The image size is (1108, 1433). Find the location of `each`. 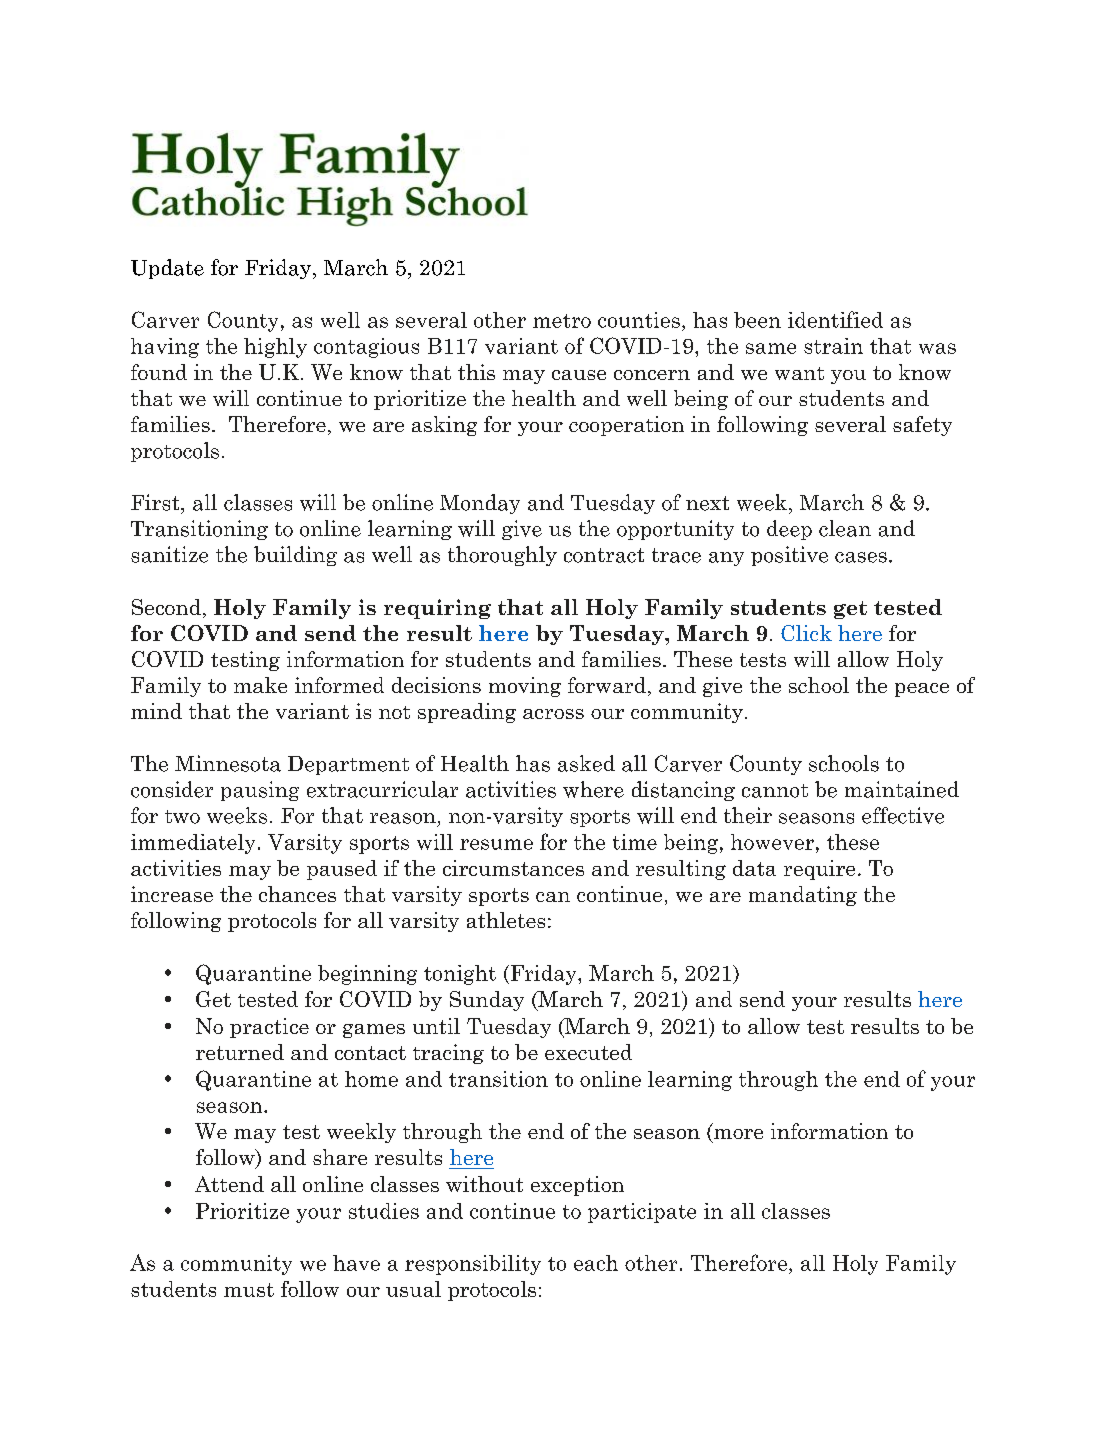

each is located at coordinates (596, 1263).
